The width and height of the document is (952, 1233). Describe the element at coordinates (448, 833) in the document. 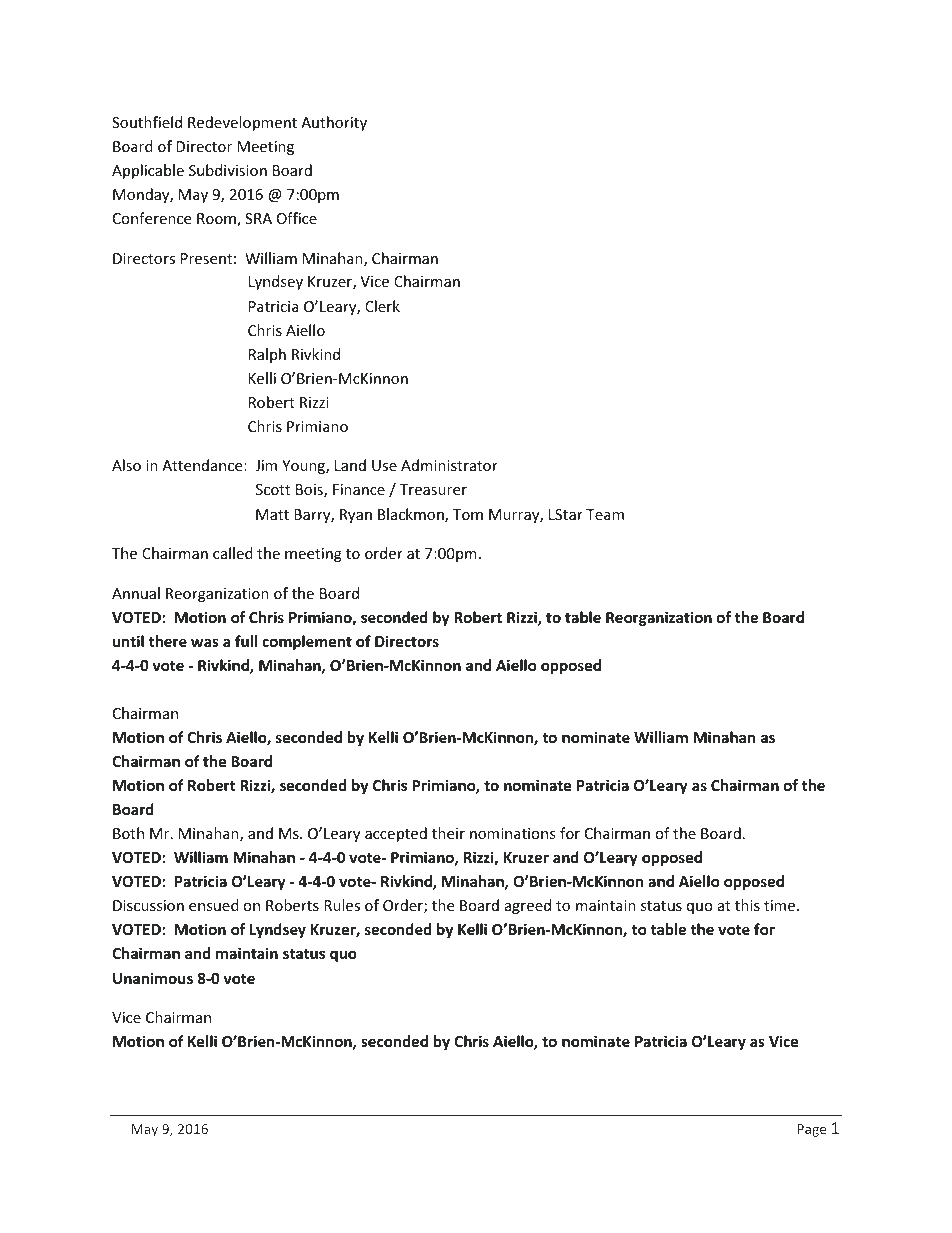

I see `their` at that location.
